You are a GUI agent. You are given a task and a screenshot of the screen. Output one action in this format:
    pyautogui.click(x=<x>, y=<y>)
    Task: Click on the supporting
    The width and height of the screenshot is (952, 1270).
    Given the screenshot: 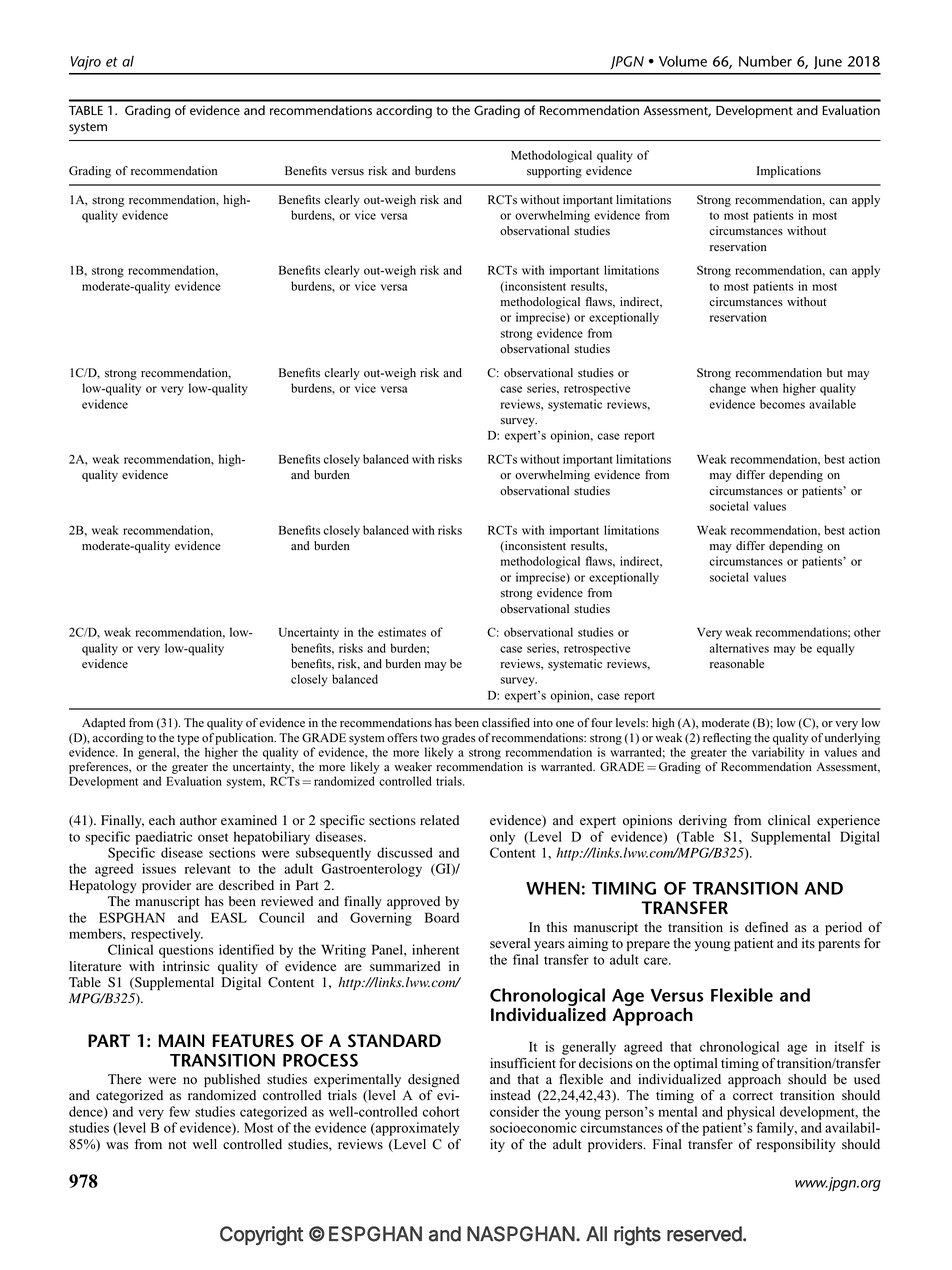 What is the action you would take?
    pyautogui.click(x=554, y=172)
